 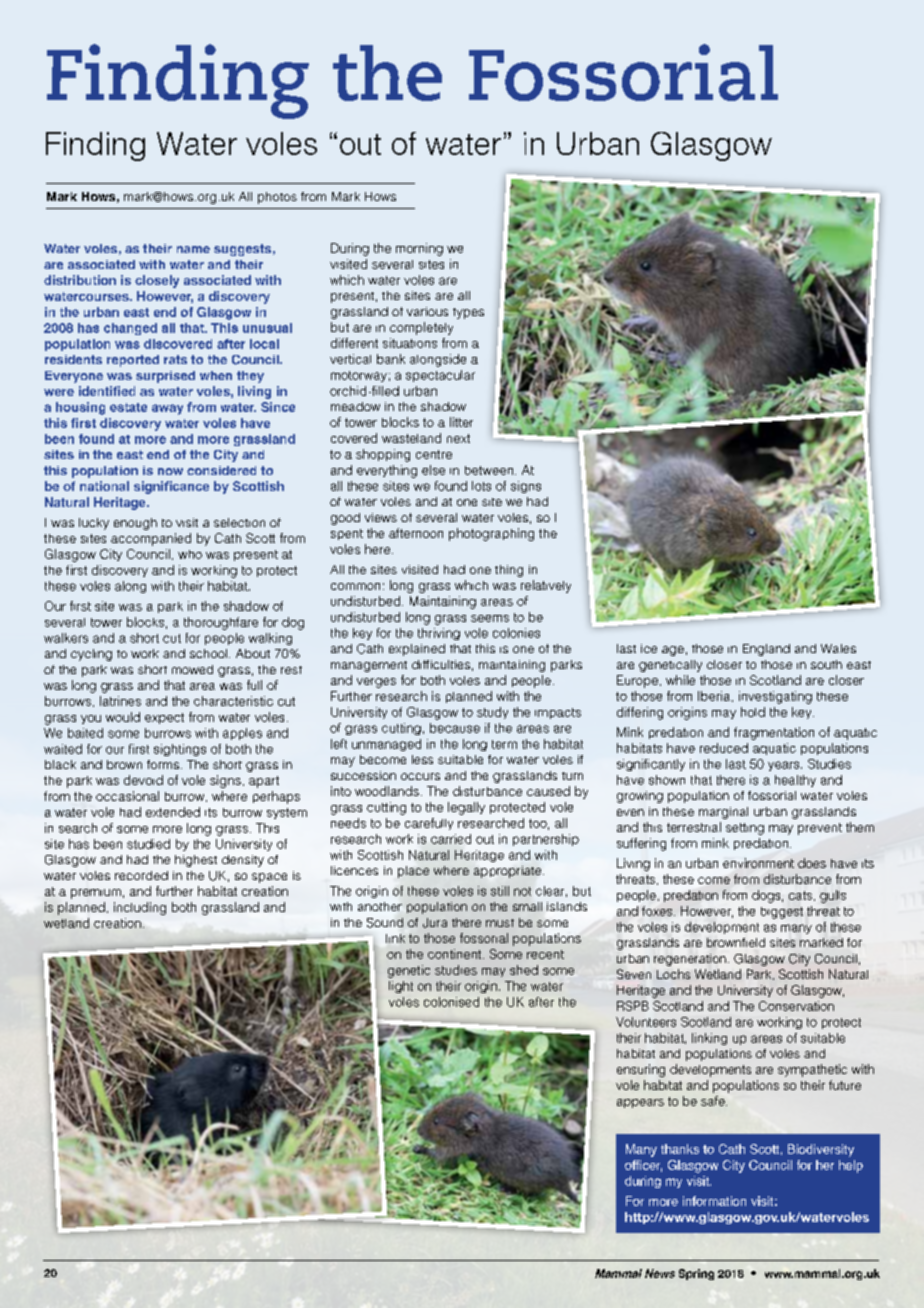 What do you see at coordinates (164, 718) in the document?
I see `expect` at bounding box center [164, 718].
